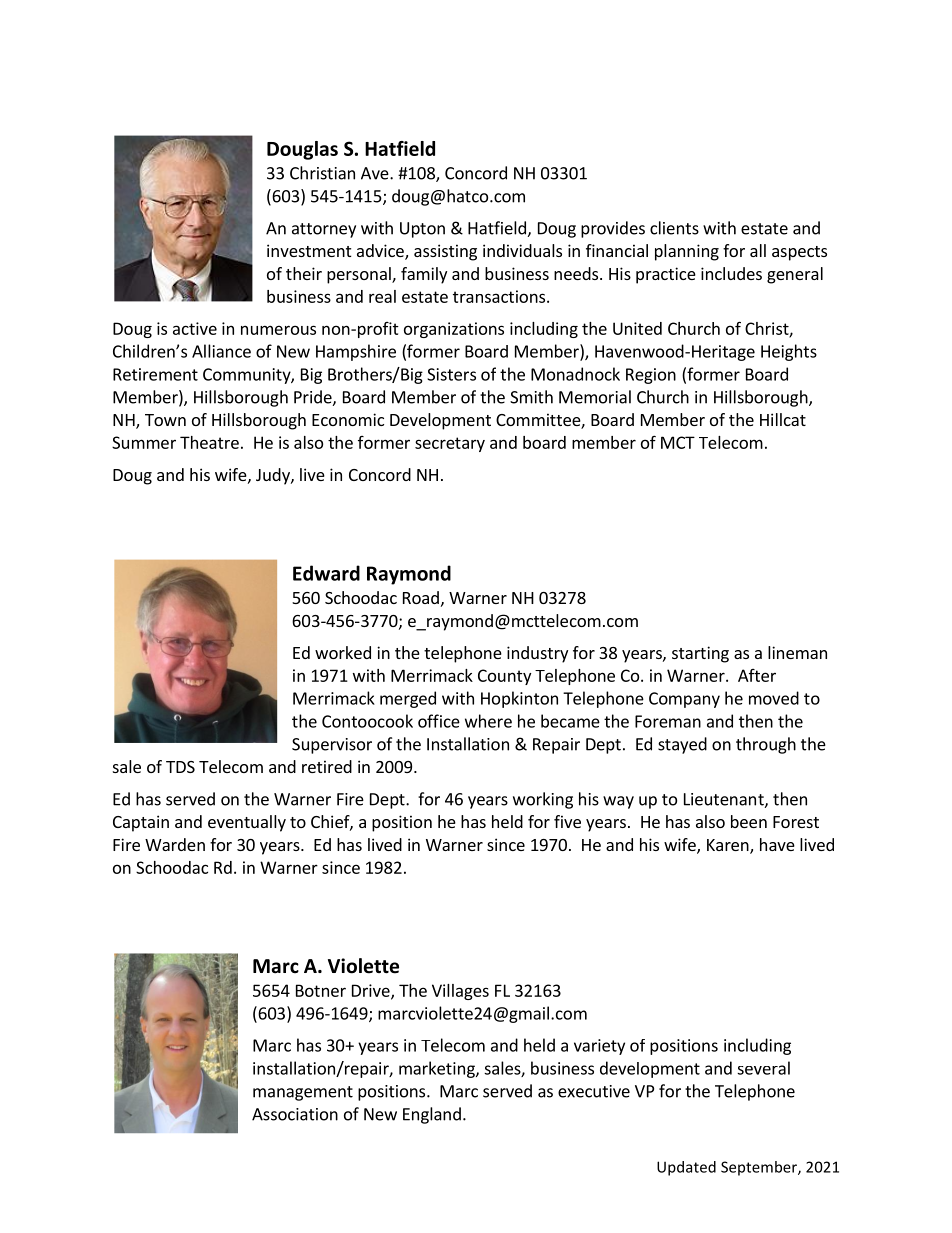 This page has height=1233, width=952. I want to click on includes, so click(731, 273).
